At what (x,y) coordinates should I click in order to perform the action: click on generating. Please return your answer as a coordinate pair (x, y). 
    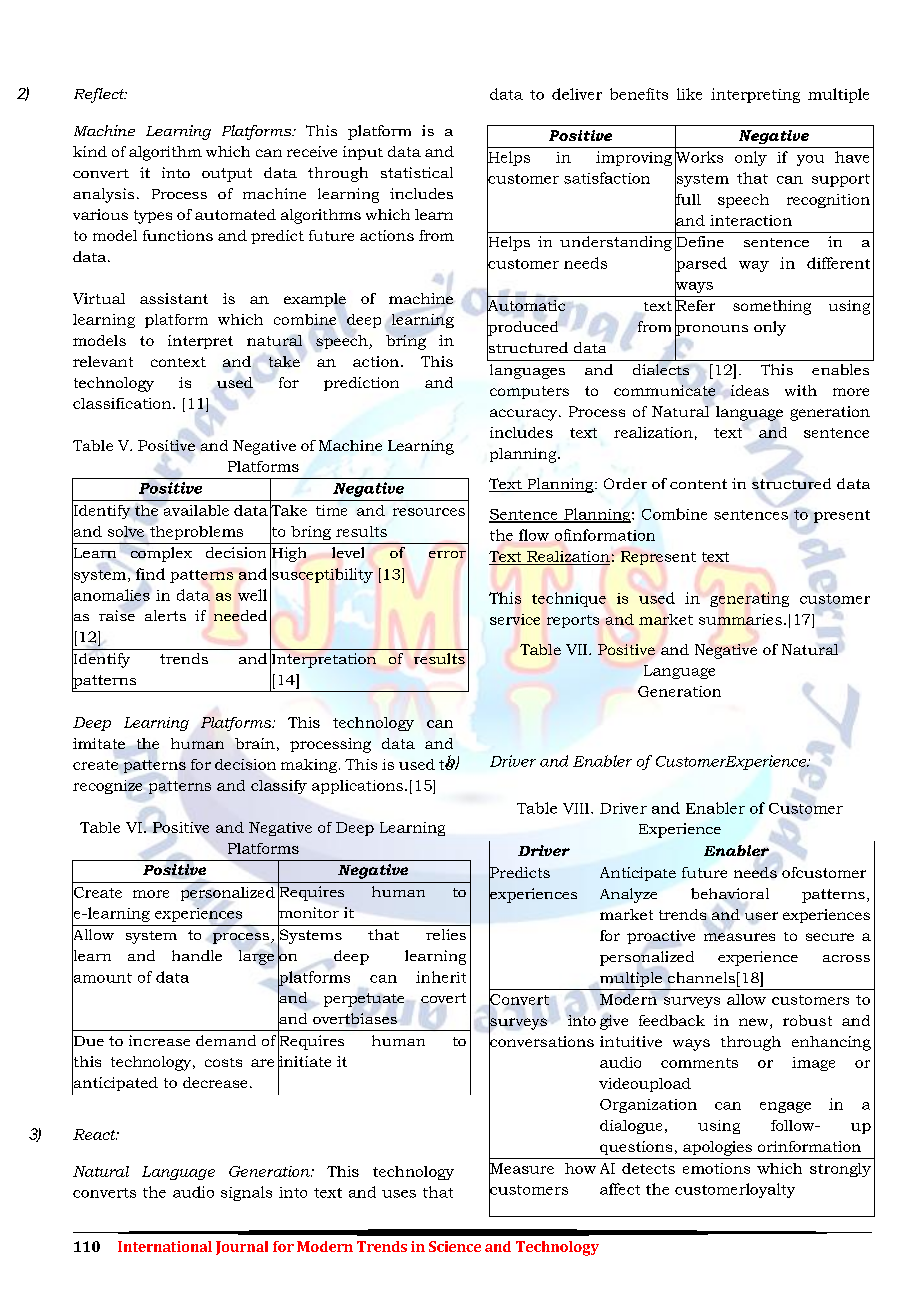
    Looking at the image, I should click on (749, 599).
